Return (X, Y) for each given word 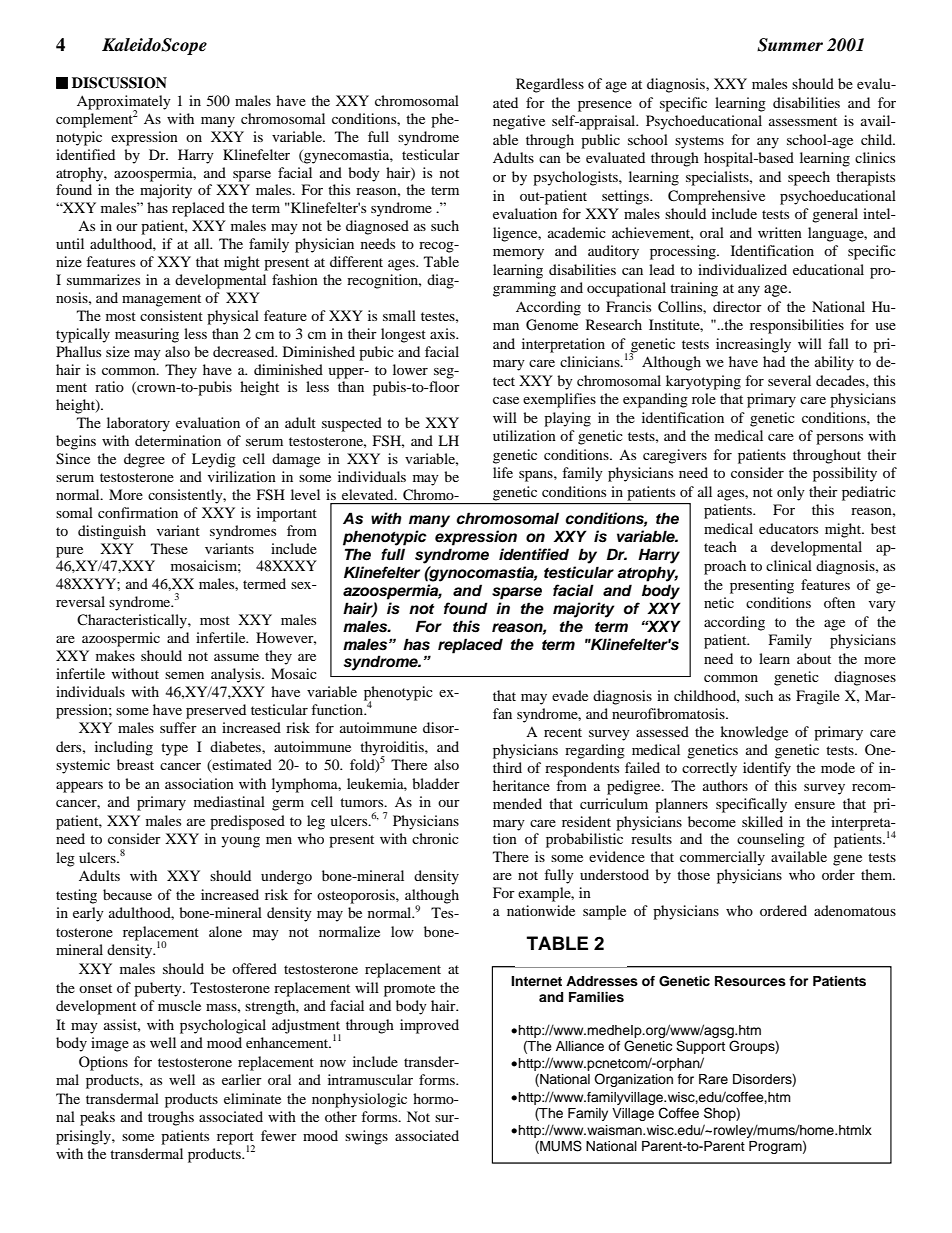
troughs (171, 1118)
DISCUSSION (119, 83)
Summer (790, 45)
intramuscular (370, 1079)
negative (519, 122)
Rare (713, 1079)
